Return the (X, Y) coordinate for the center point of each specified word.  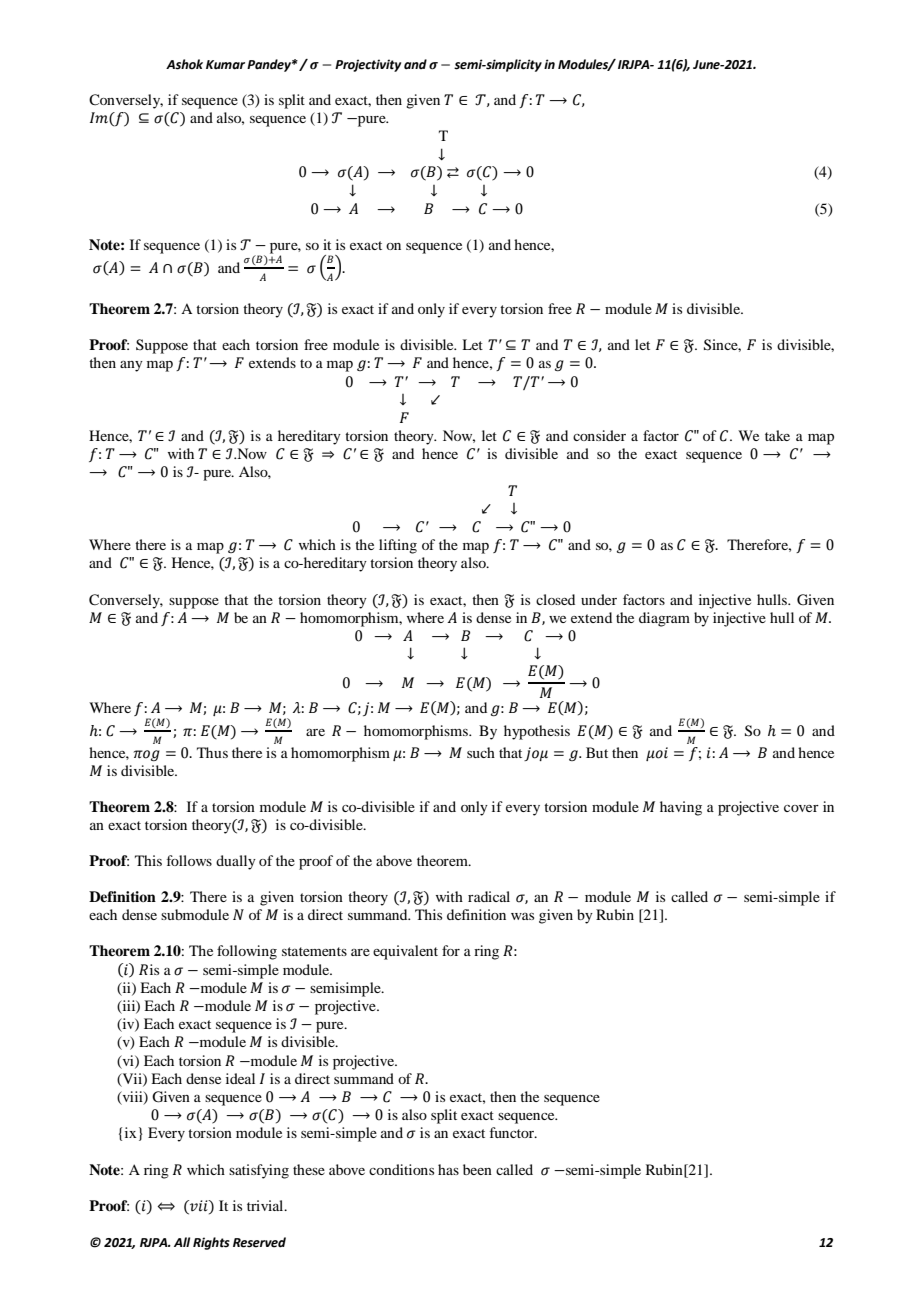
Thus (212, 752)
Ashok (184, 64)
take (777, 435)
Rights (211, 1243)
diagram (664, 619)
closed (555, 599)
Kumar (225, 64)
